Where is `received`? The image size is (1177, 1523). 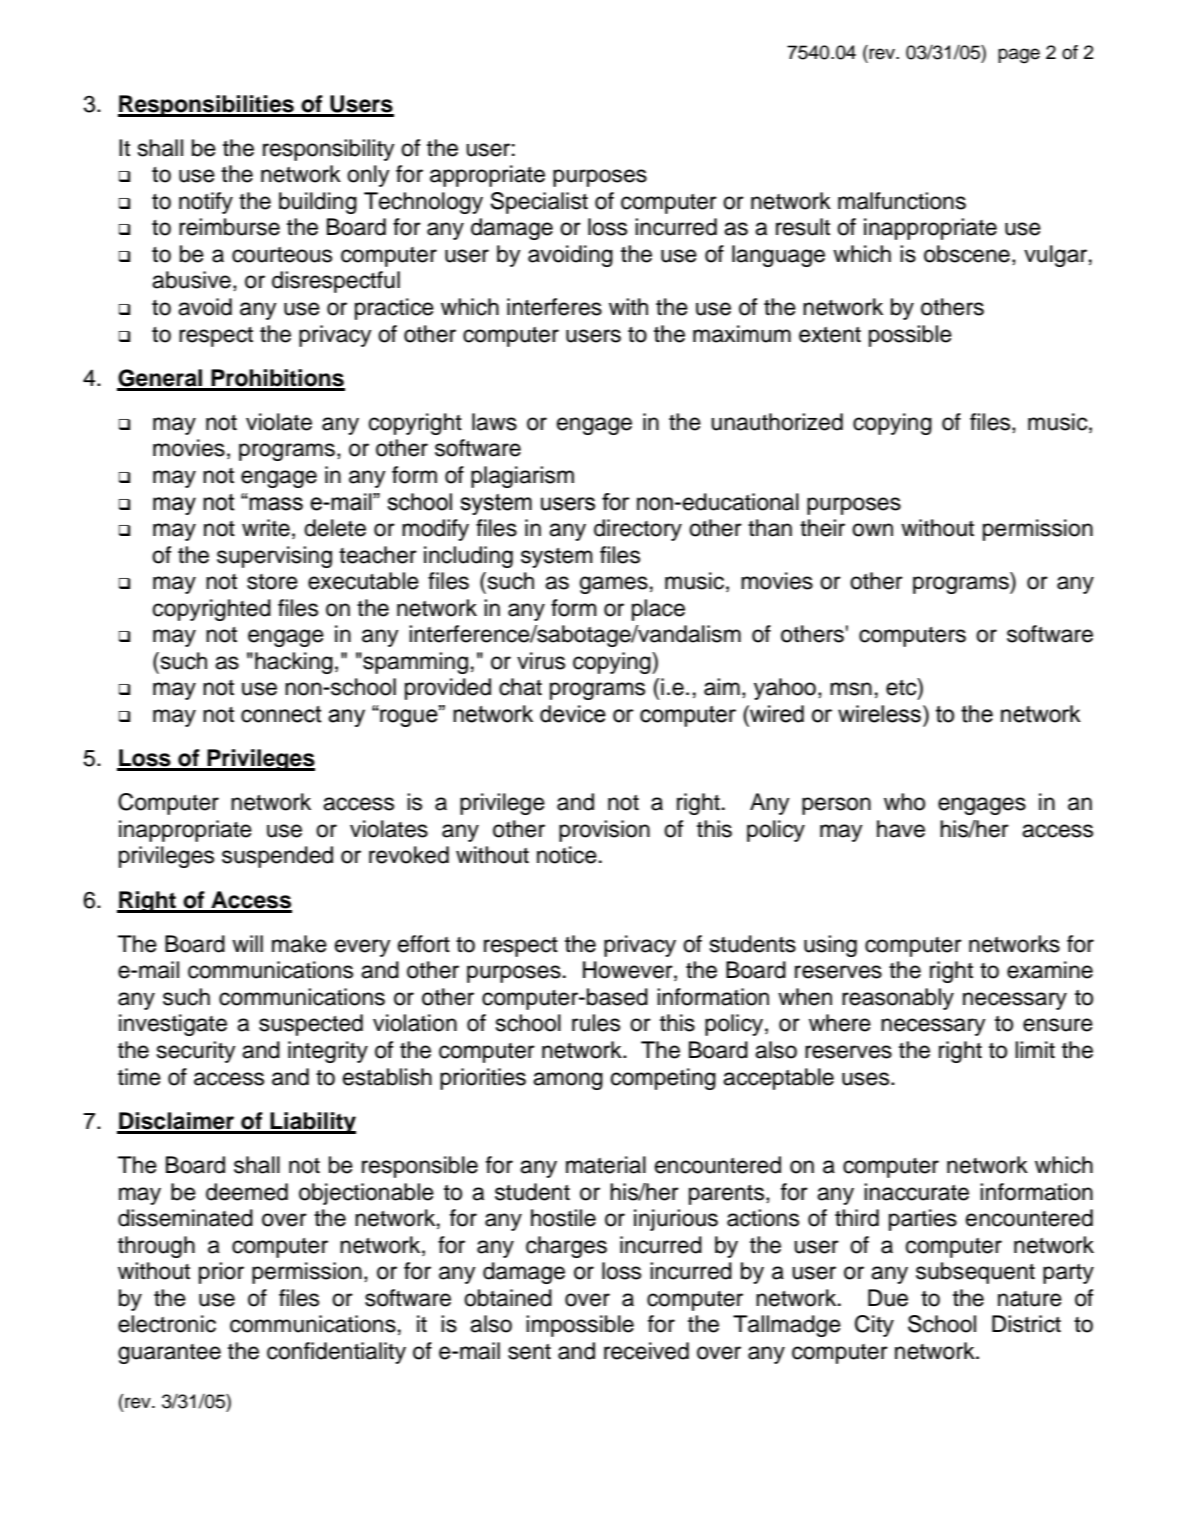
received is located at coordinates (646, 1351).
